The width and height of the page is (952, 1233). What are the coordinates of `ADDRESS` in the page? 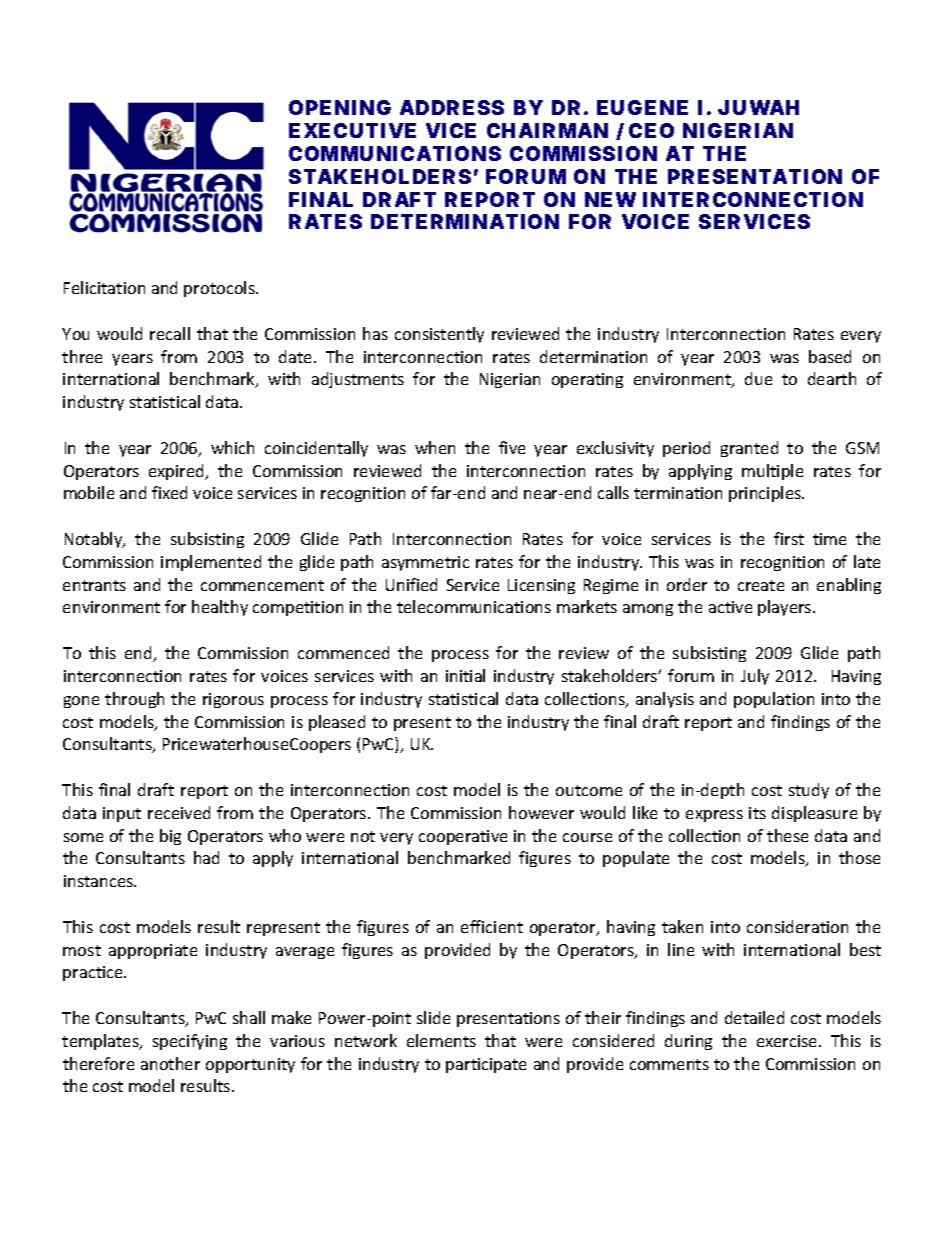 It's located at (452, 107).
